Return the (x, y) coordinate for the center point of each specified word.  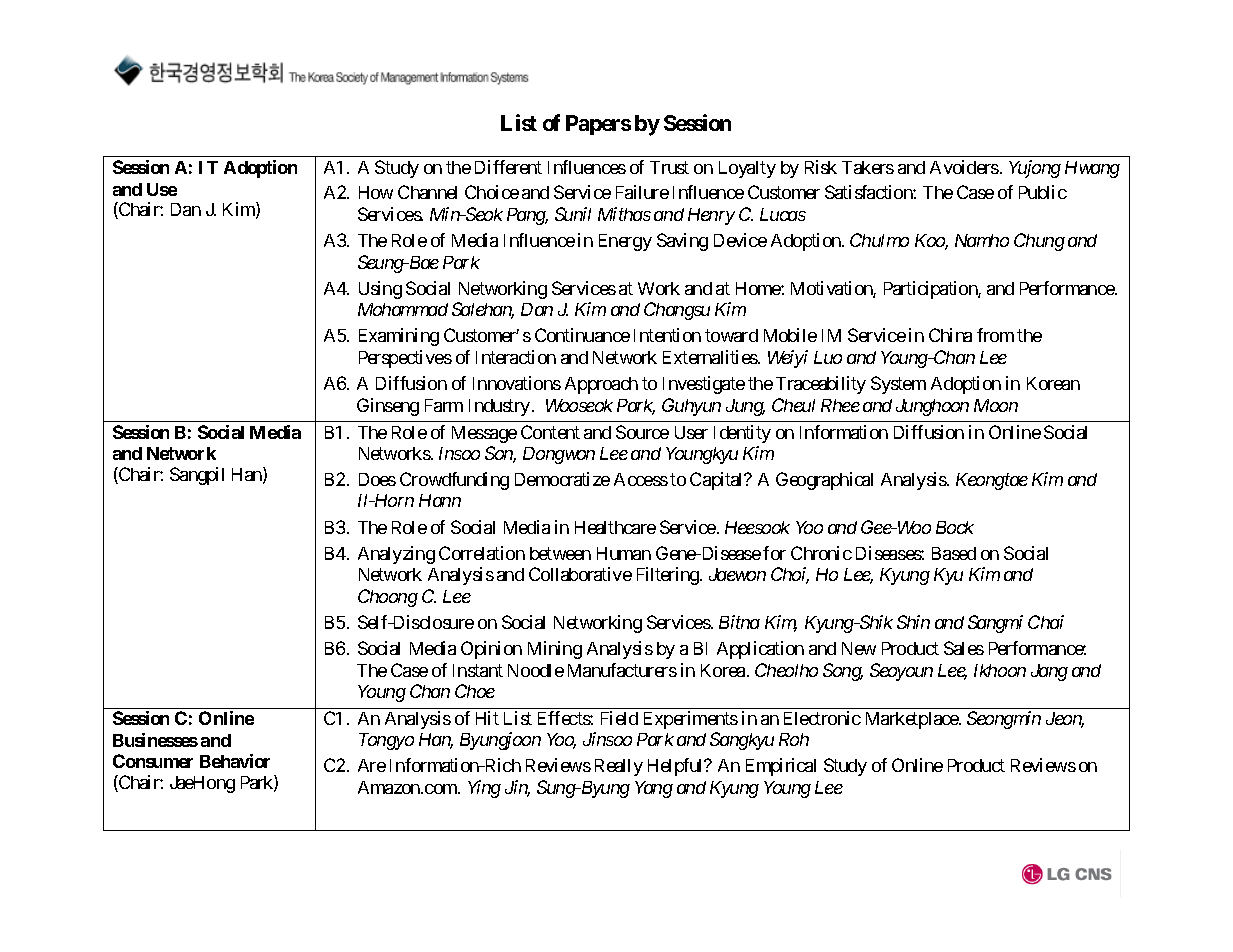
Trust (669, 167)
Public (1043, 192)
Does (377, 479)
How (376, 192)
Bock (955, 527)
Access (641, 479)
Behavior (235, 761)
